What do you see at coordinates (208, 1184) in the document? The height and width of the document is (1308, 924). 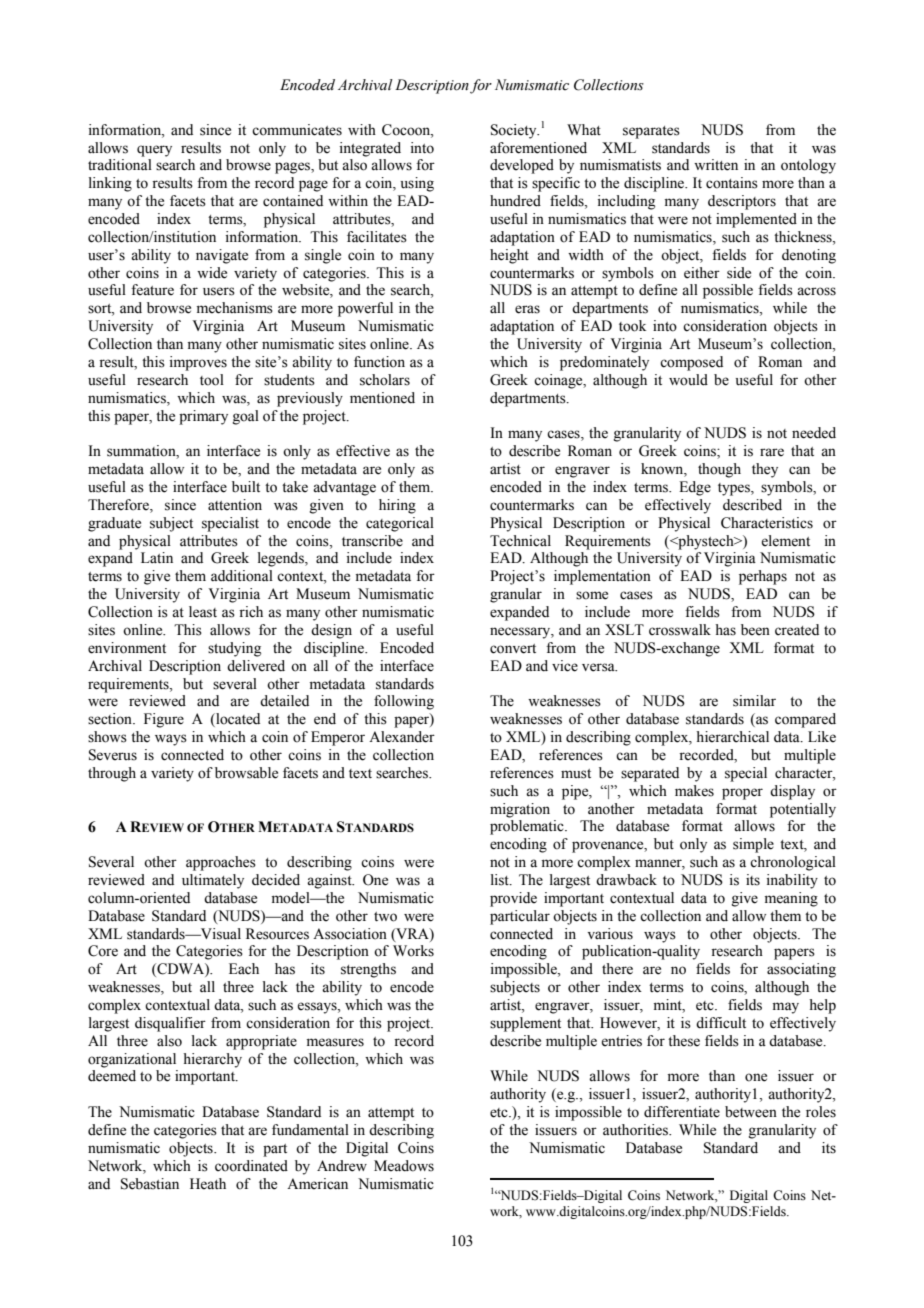 I see `Heath` at bounding box center [208, 1184].
